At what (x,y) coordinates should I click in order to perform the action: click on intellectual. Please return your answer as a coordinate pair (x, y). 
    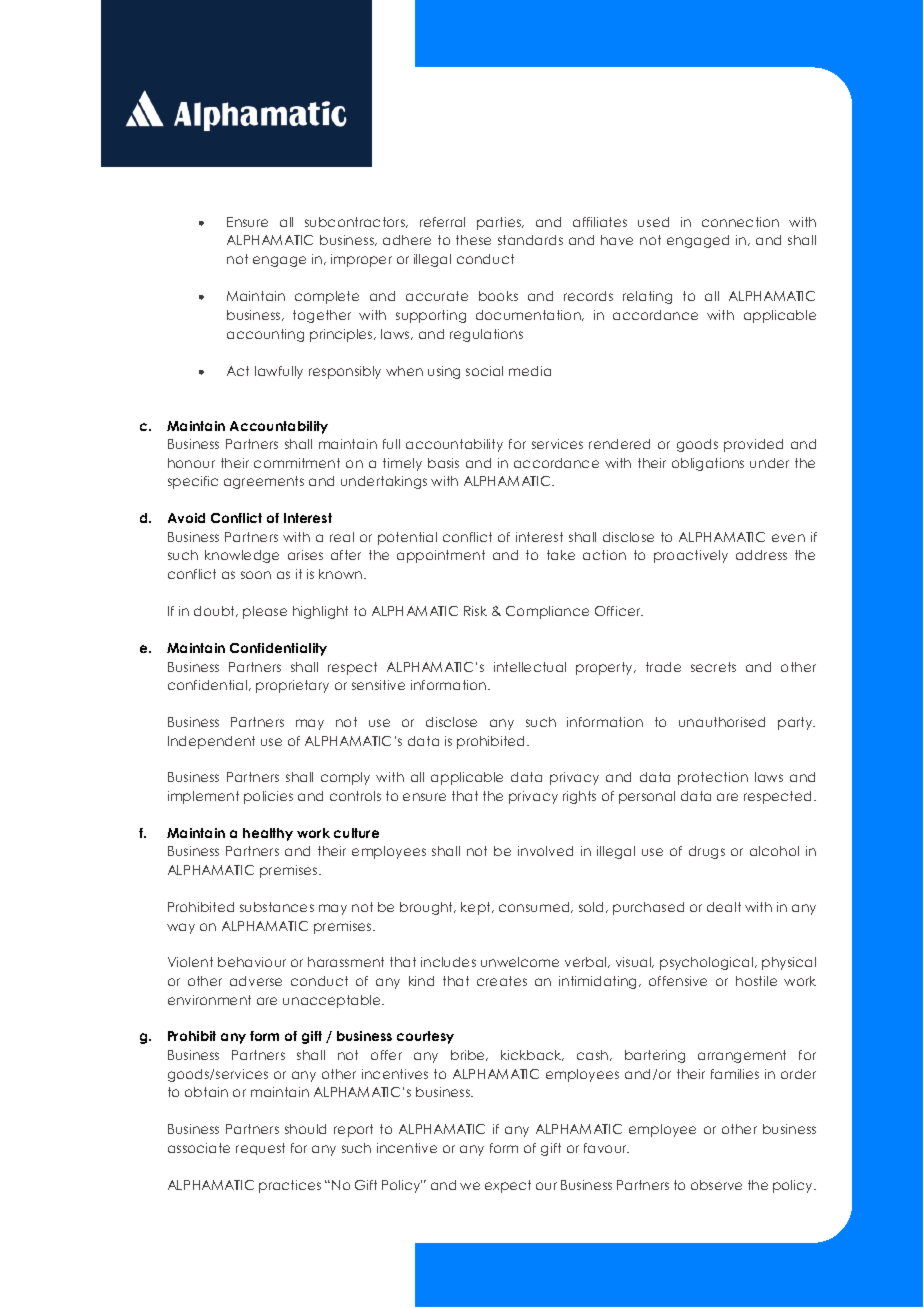
    Looking at the image, I should click on (530, 667).
